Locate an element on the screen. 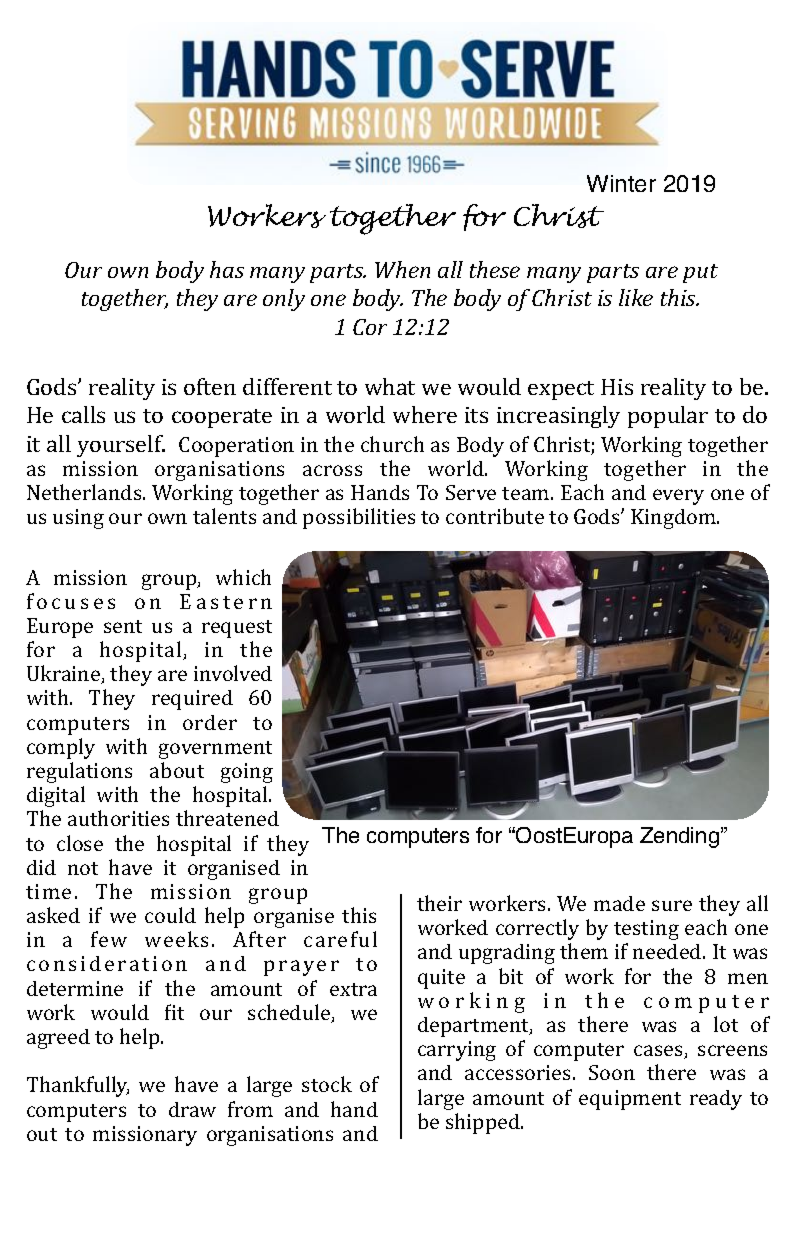 Image resolution: width=797 pixels, height=1234 pixels. Thankfully is located at coordinates (78, 1086).
